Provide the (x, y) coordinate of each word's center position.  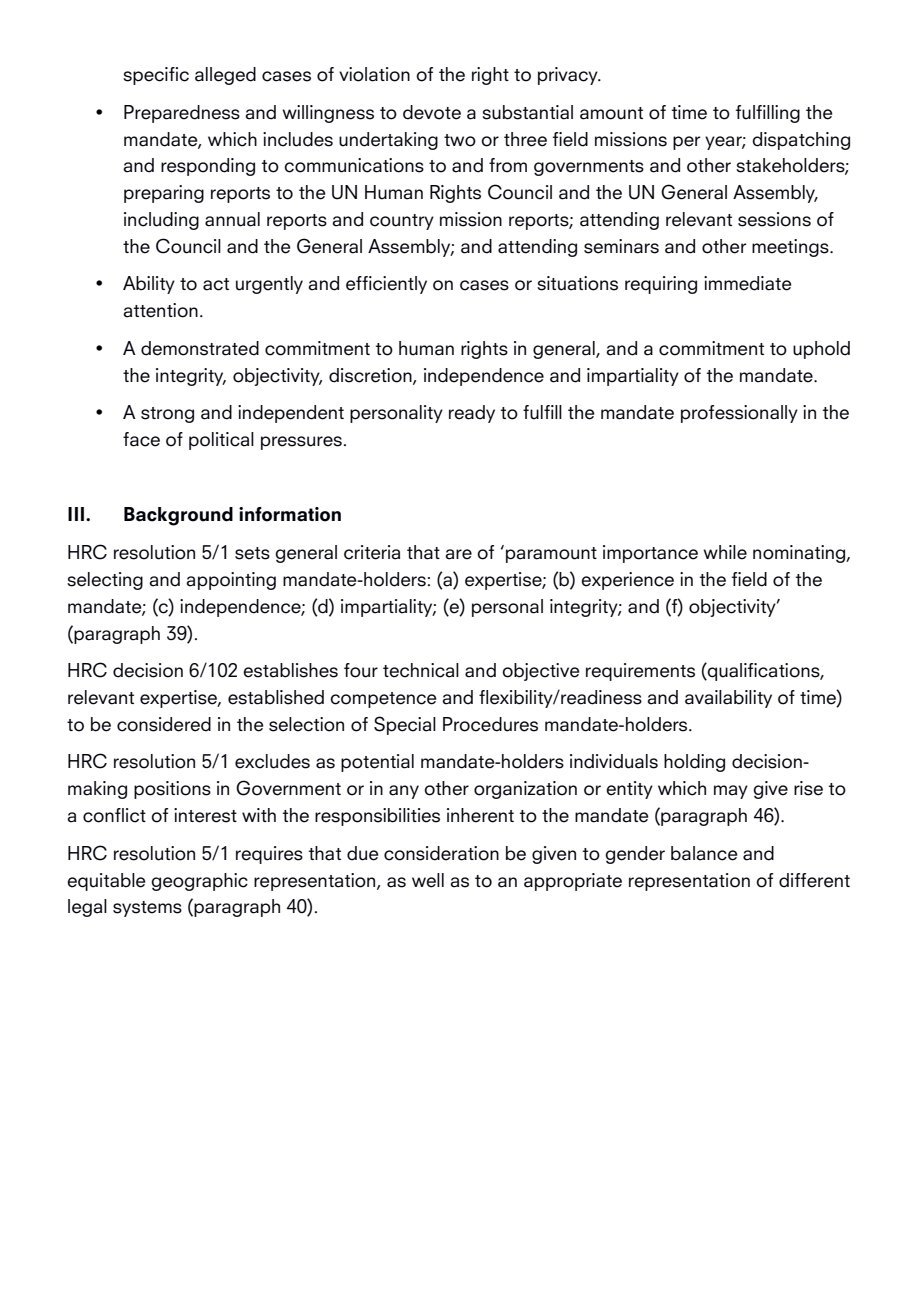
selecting (105, 581)
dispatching (801, 141)
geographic (199, 882)
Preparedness (182, 114)
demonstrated (200, 348)
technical (421, 670)
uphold (821, 350)
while (725, 552)
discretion (371, 376)
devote (432, 112)
